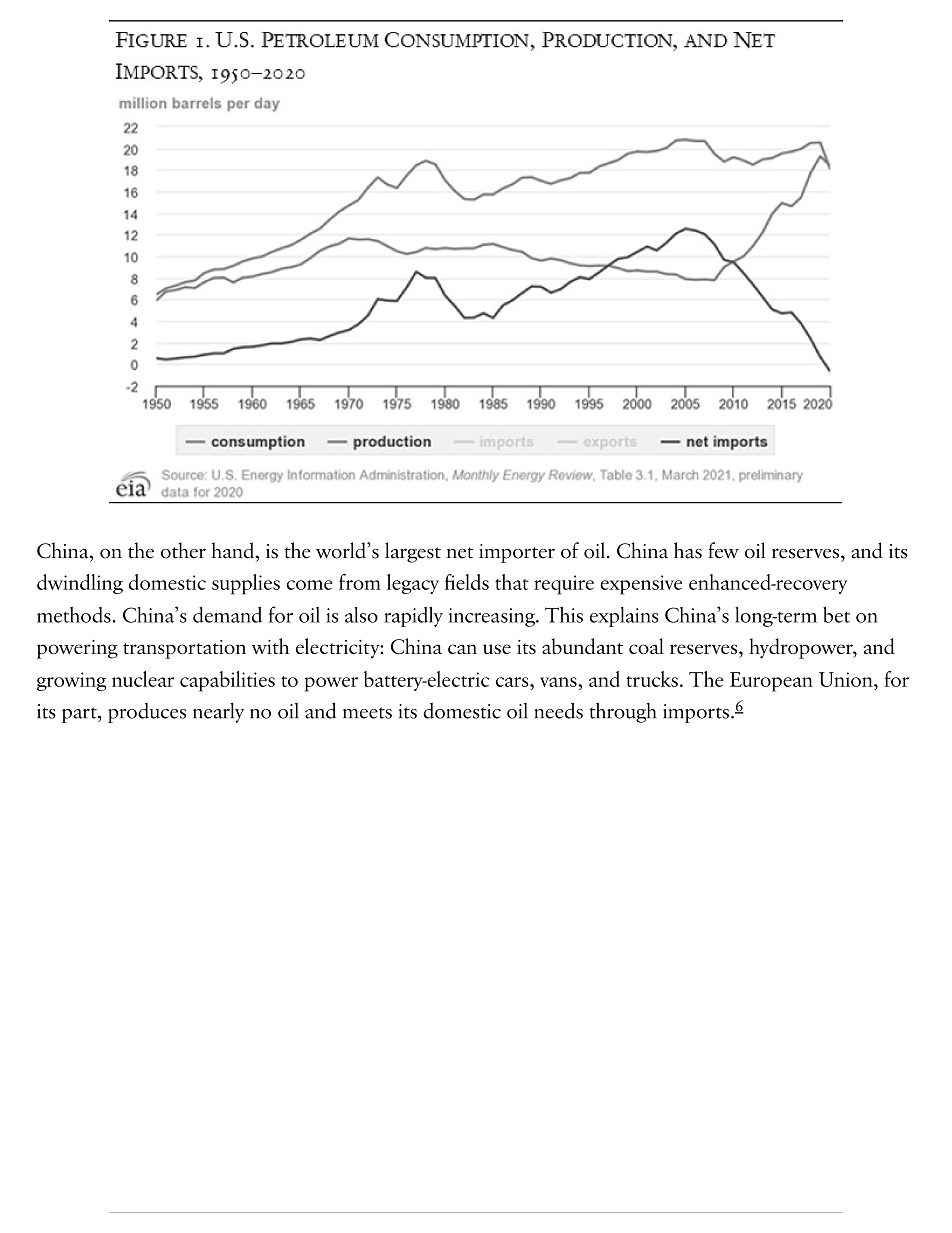 The height and width of the image is (1233, 952). I want to click on coal, so click(646, 646).
